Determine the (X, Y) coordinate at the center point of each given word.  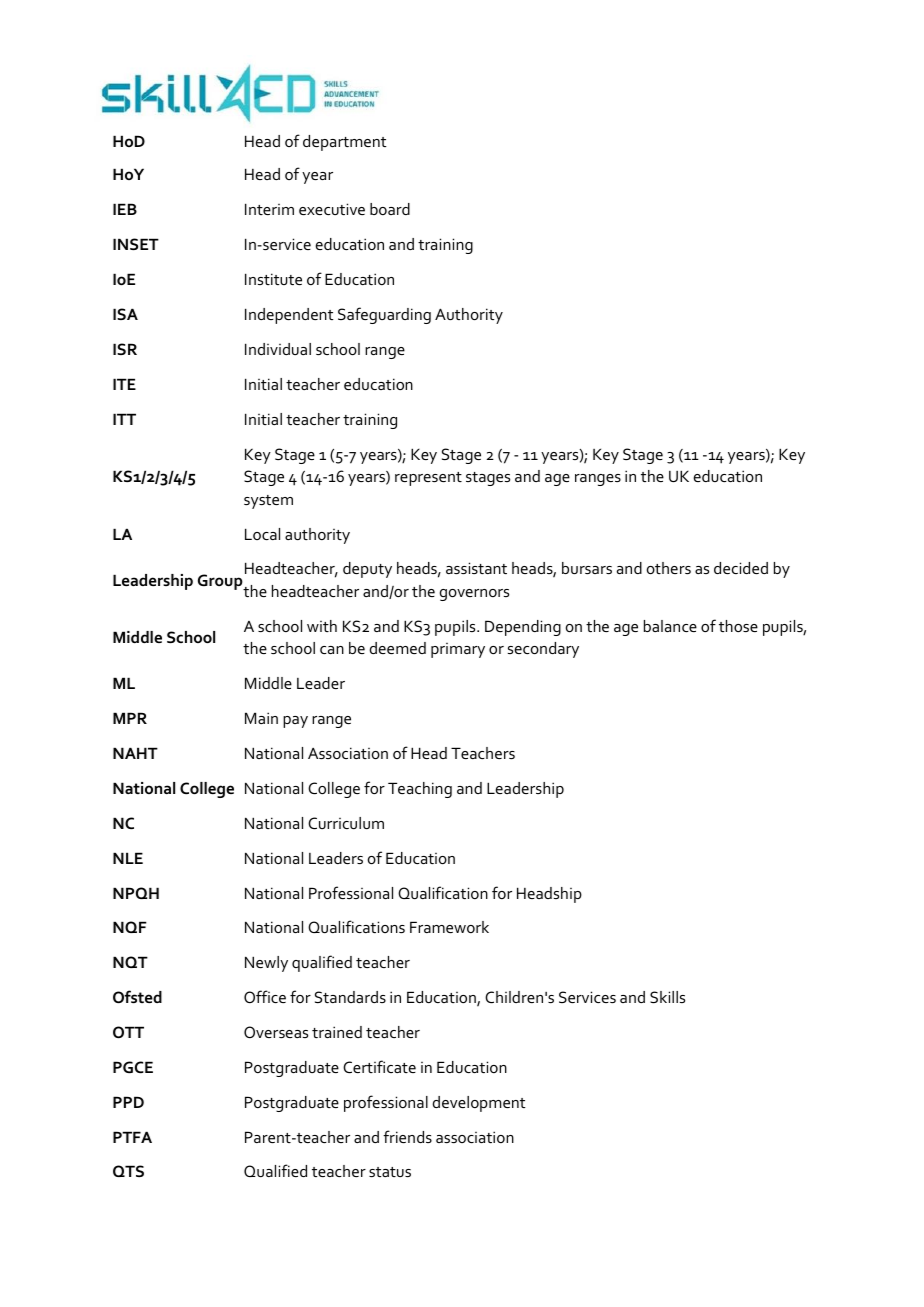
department (345, 143)
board (390, 209)
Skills (667, 997)
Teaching (420, 790)
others (669, 568)
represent (428, 479)
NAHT (135, 753)
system (268, 502)
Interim (269, 209)
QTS (128, 1171)
